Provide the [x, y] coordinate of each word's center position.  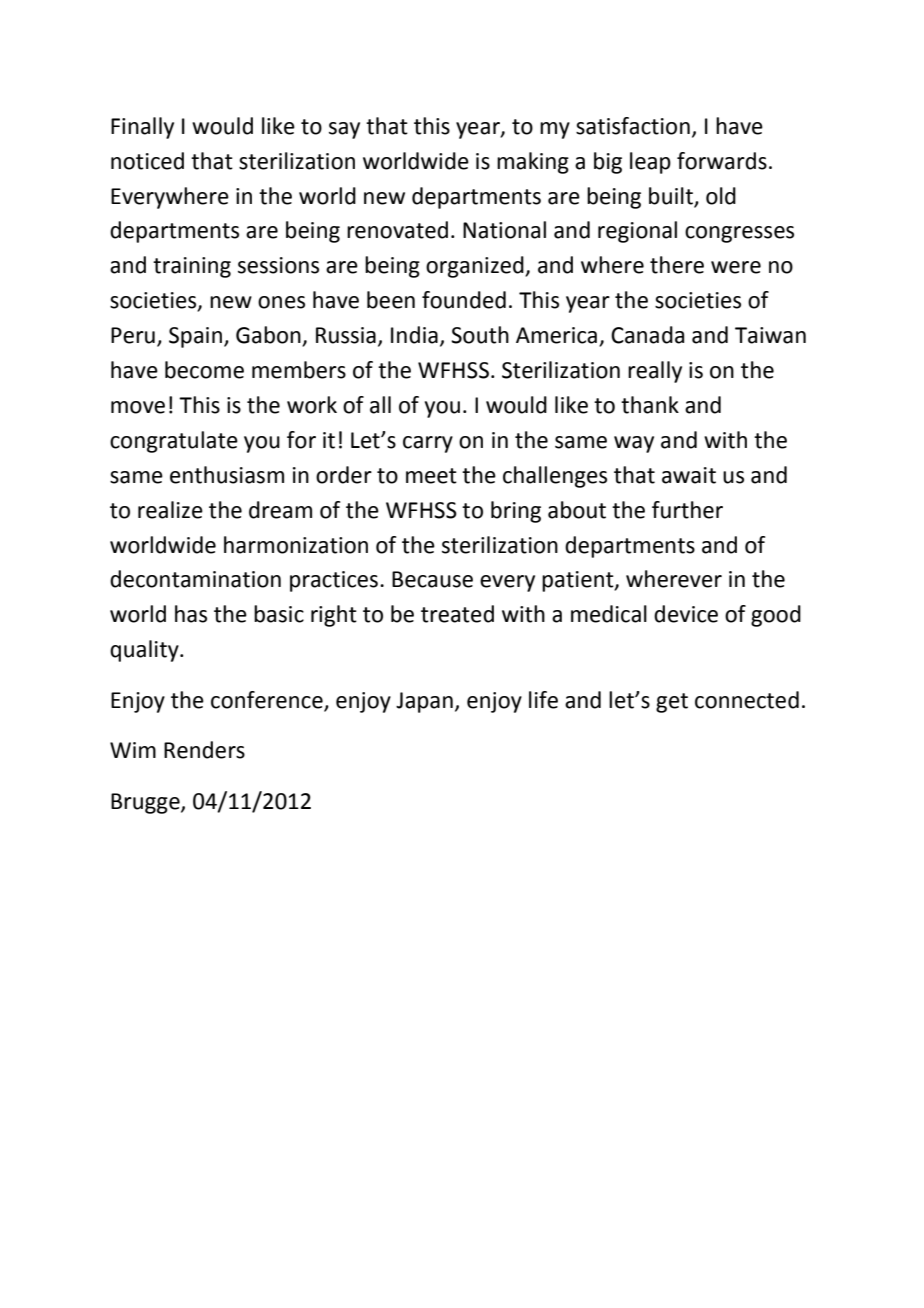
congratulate [174, 442]
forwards [722, 161]
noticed [147, 161]
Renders [204, 750]
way [634, 444]
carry [428, 444]
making [533, 163]
